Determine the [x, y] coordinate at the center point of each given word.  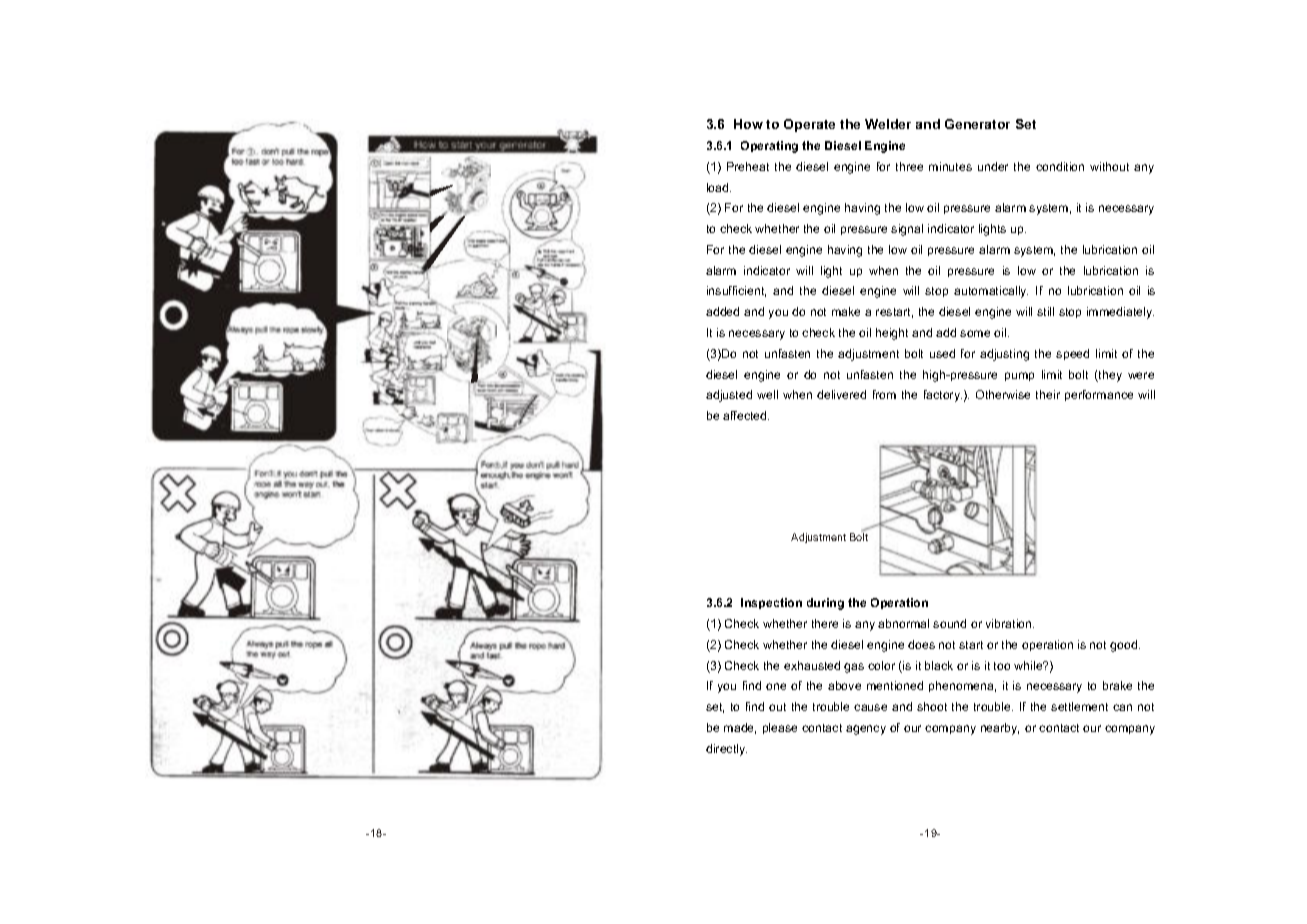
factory [943, 396]
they [1109, 376]
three [909, 166]
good [1125, 646]
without [1109, 166]
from [884, 394]
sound [949, 623]
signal [907, 230]
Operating [769, 147]
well [767, 394]
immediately [1120, 313]
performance [1099, 395]
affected [746, 415]
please [780, 728]
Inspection [771, 603]
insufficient [736, 291]
